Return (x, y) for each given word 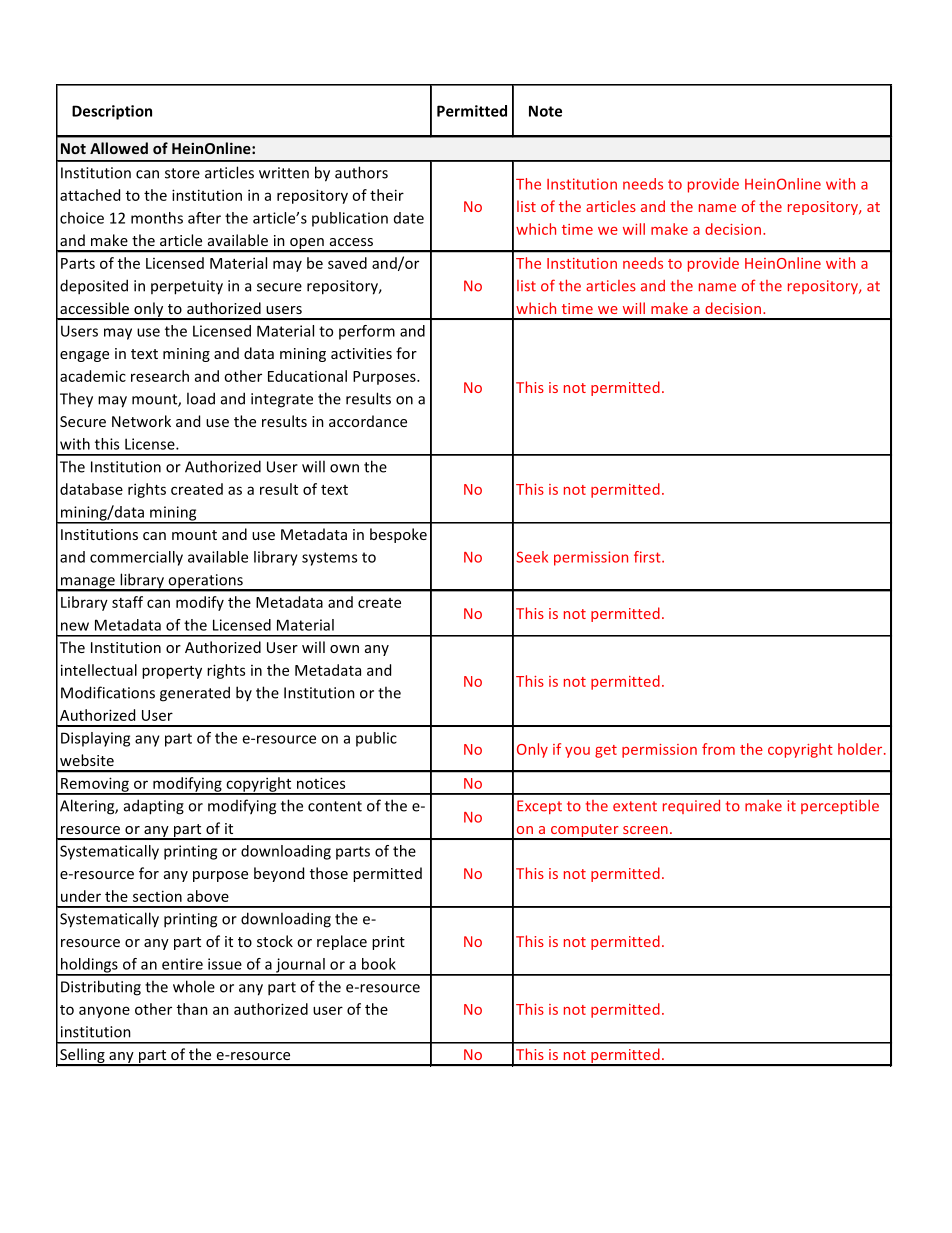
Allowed (119, 148)
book (379, 964)
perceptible (840, 807)
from (718, 749)
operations (205, 582)
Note (545, 111)
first (648, 557)
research (160, 376)
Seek (532, 557)
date (409, 218)
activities (361, 353)
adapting (154, 807)
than (192, 1009)
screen (645, 830)
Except (539, 807)
